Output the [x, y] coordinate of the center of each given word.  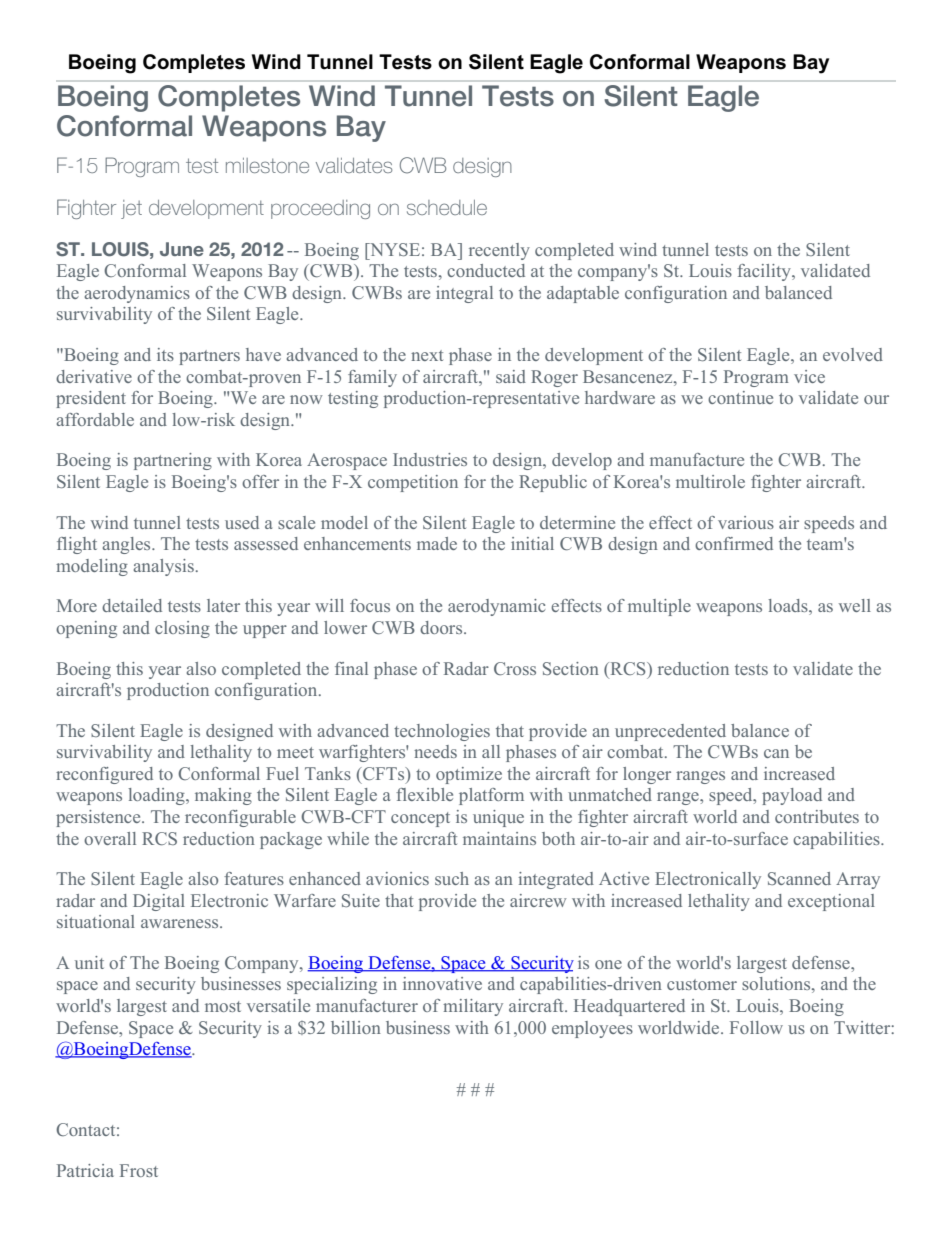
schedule [447, 207]
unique [498, 818]
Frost [139, 1170]
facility [765, 272]
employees [592, 1029]
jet [131, 209]
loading [157, 796]
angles [128, 545]
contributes [817, 816]
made [437, 543]
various [746, 522]
